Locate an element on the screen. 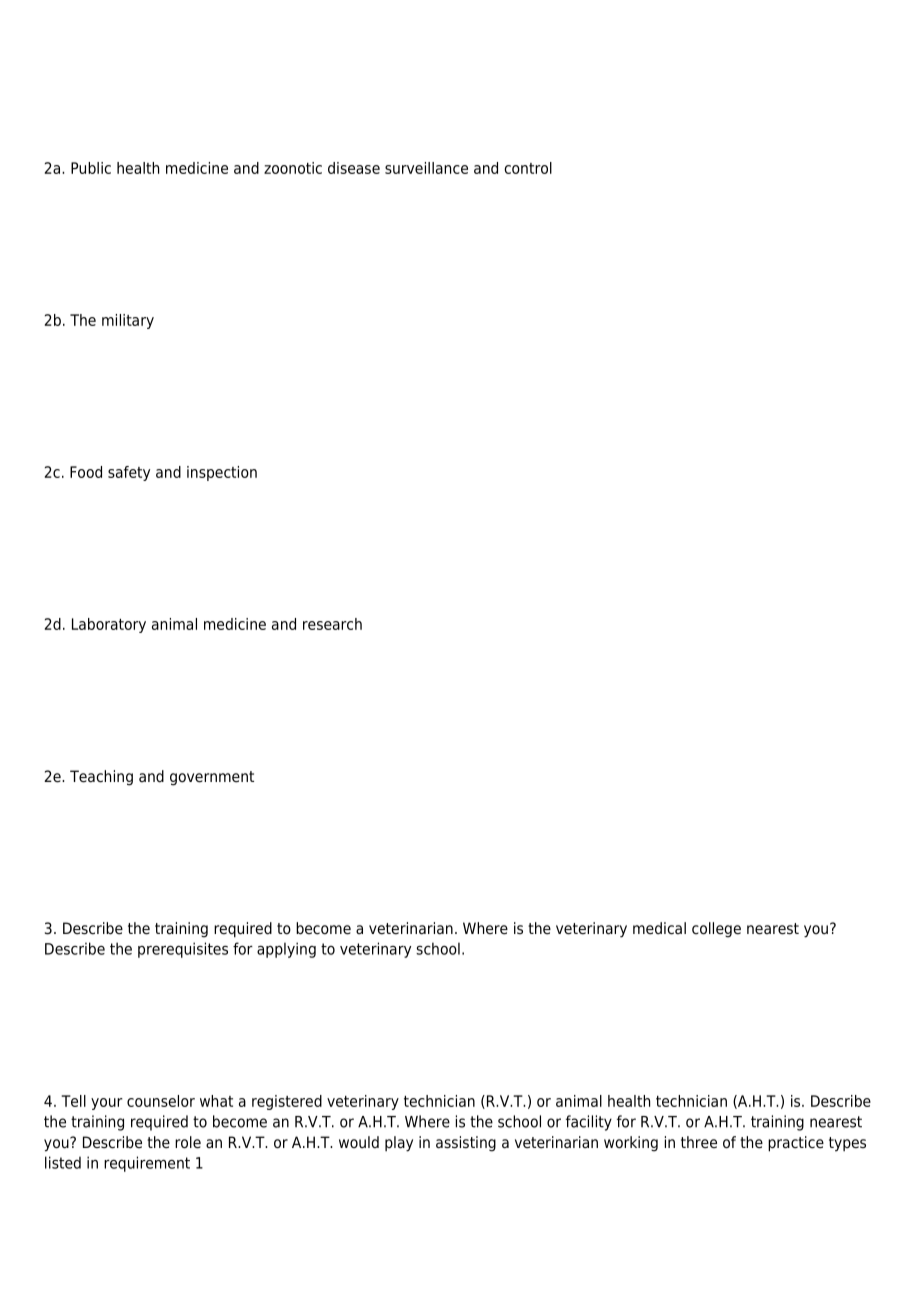 The width and height of the screenshot is (924, 1308). research is located at coordinates (332, 624).
